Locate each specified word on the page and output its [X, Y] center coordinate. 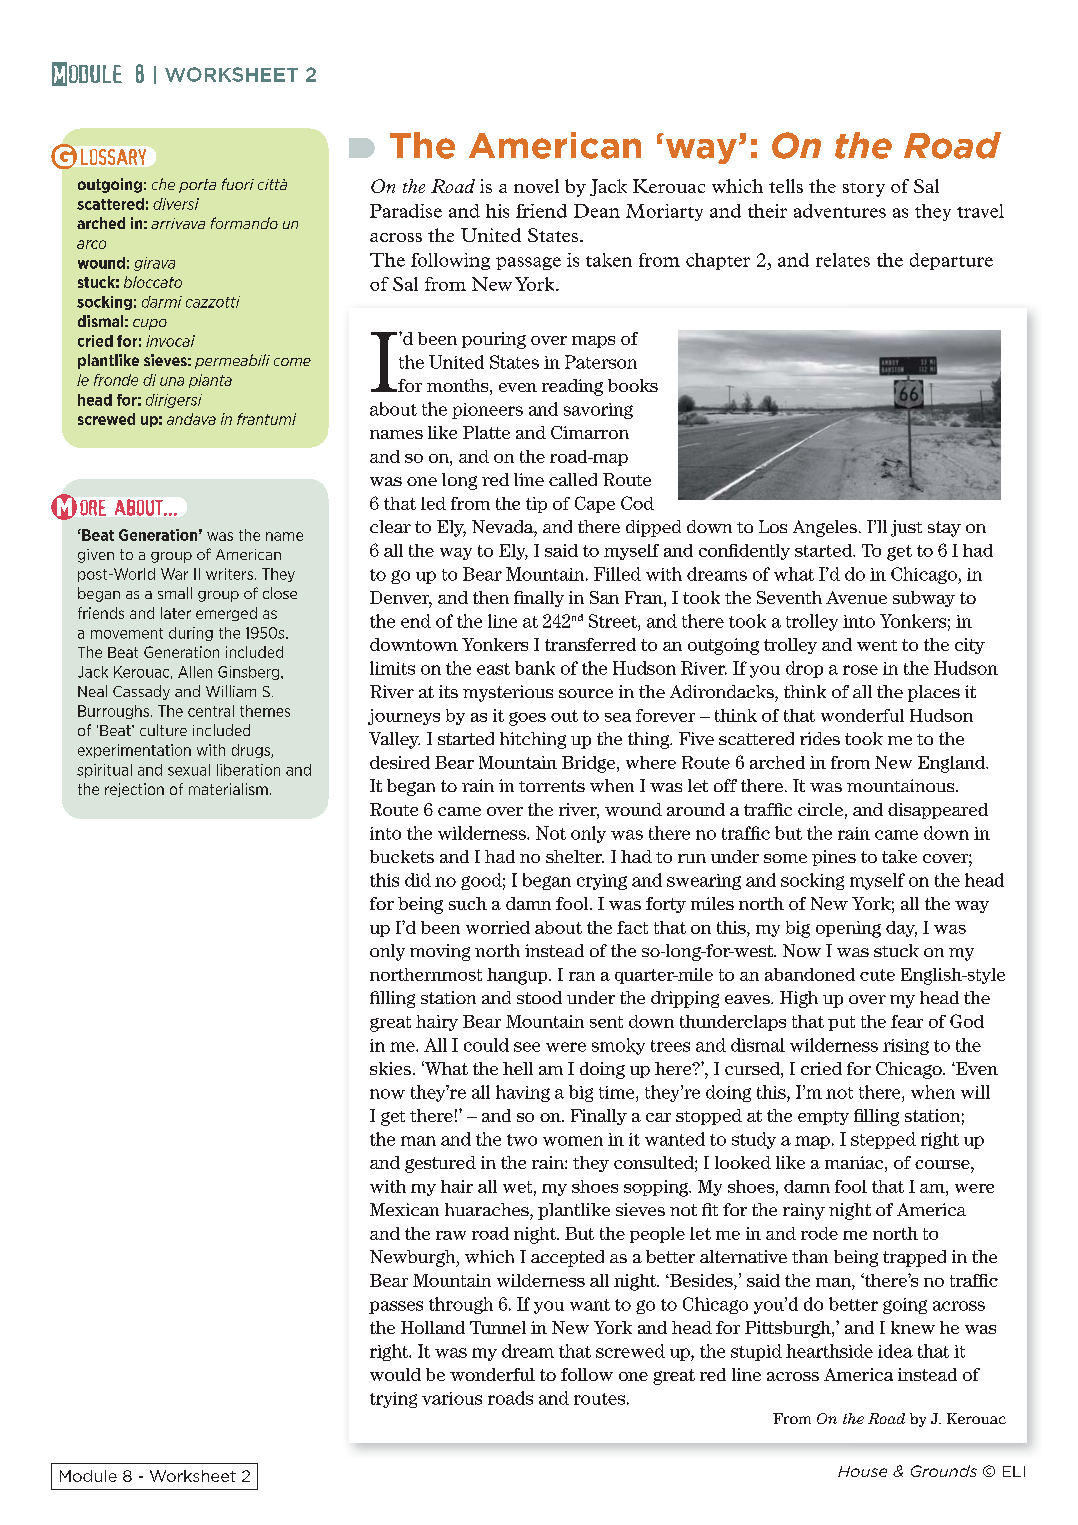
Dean [597, 211]
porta [197, 186]
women [573, 1141]
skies [390, 1068]
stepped [883, 1140]
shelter [575, 856]
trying [393, 1400]
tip [536, 505]
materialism [228, 789]
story [864, 190]
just [906, 528]
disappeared [938, 811]
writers [229, 574]
